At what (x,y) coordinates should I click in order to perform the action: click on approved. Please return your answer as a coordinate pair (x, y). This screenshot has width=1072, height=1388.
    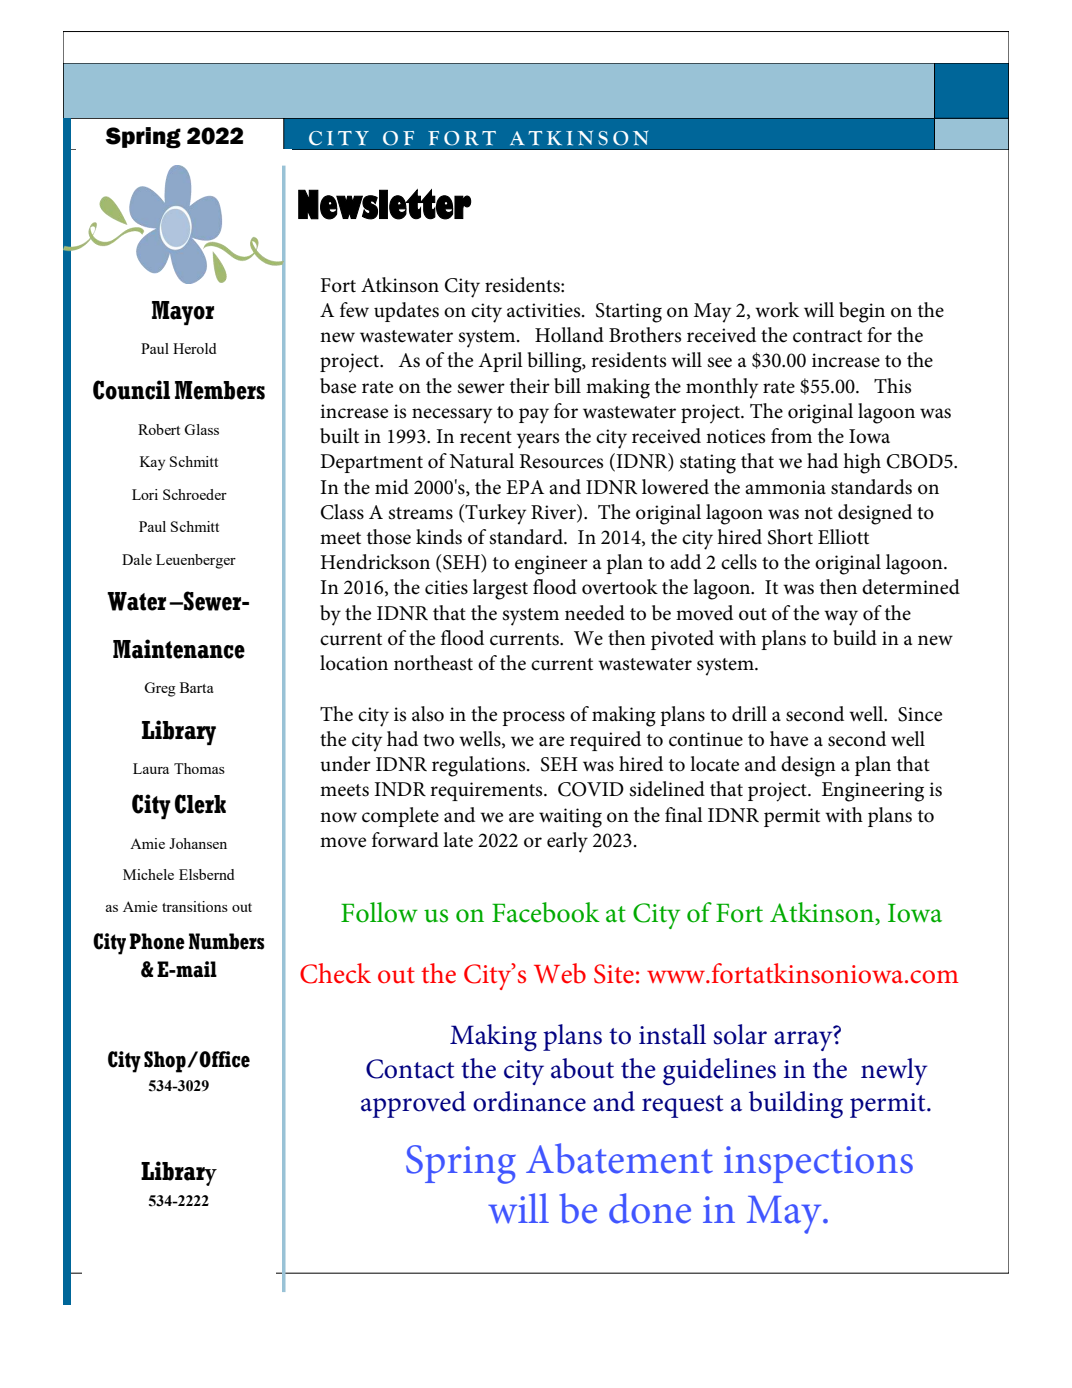
    Looking at the image, I should click on (413, 1104).
